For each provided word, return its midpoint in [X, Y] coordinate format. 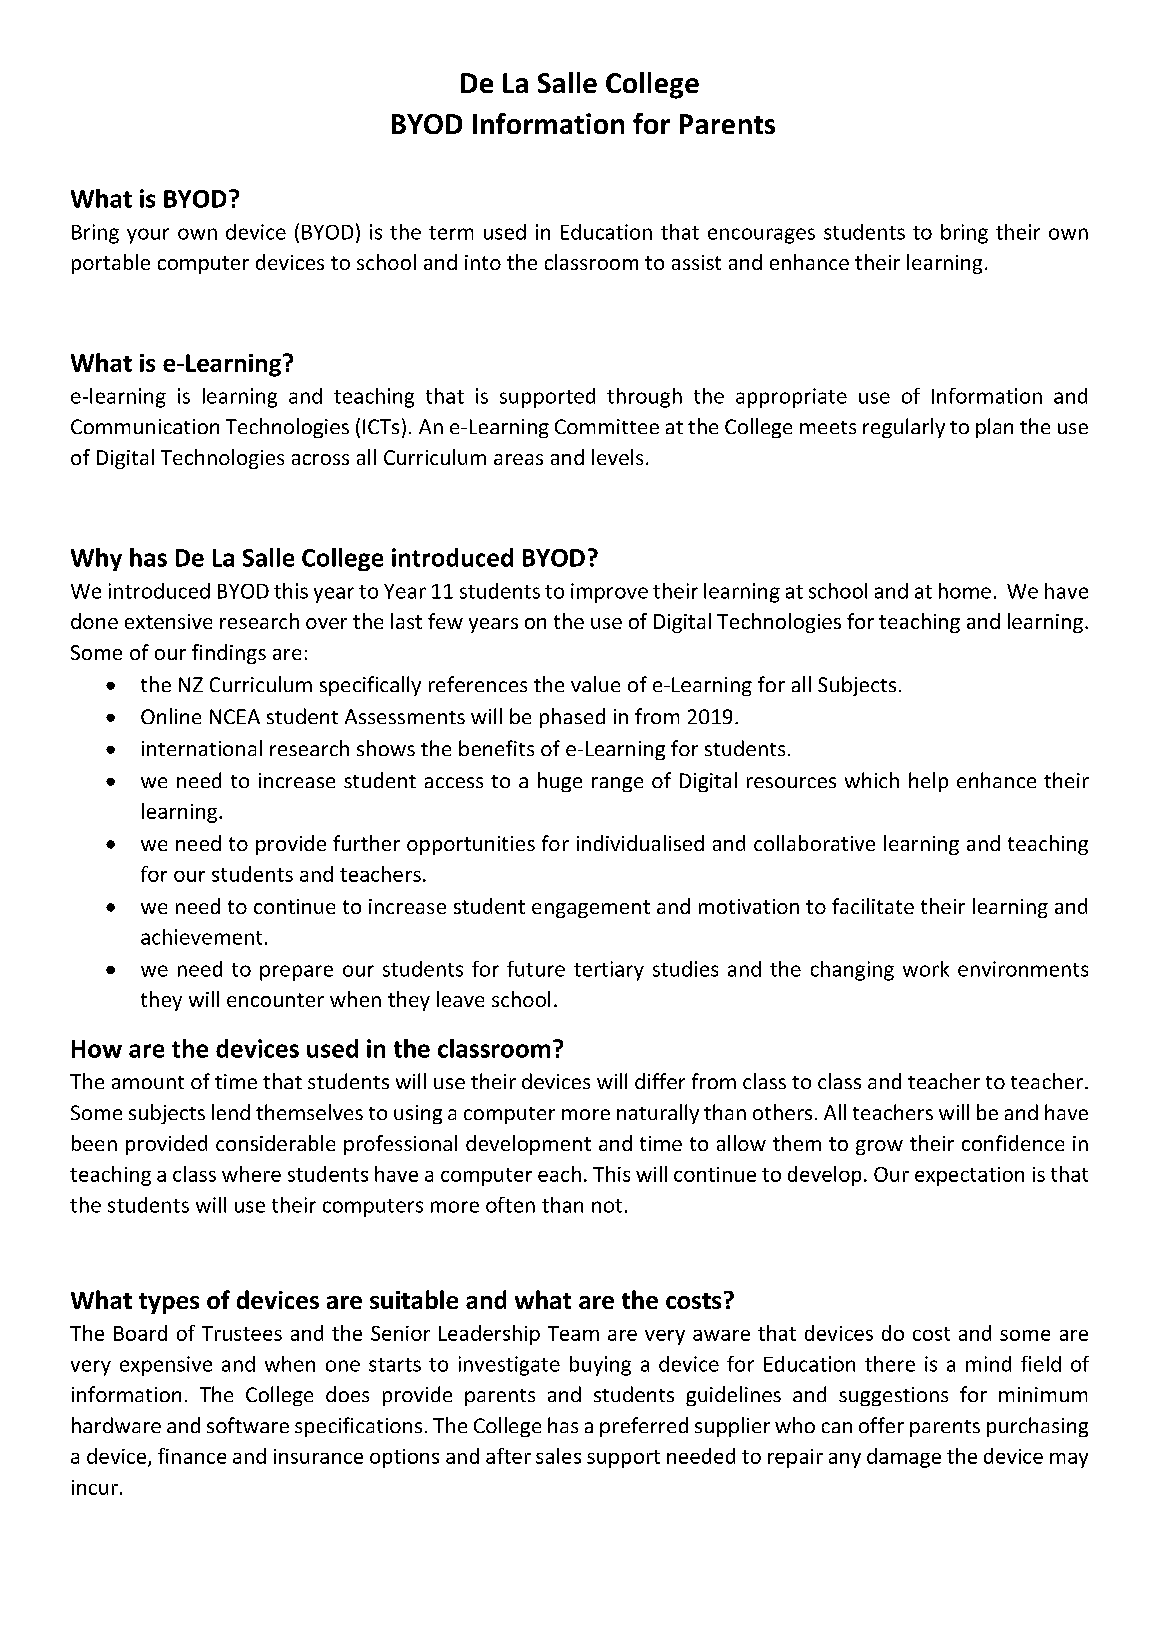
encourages [761, 236]
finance [192, 1456]
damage [904, 1458]
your [148, 236]
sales [558, 1456]
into [483, 262]
